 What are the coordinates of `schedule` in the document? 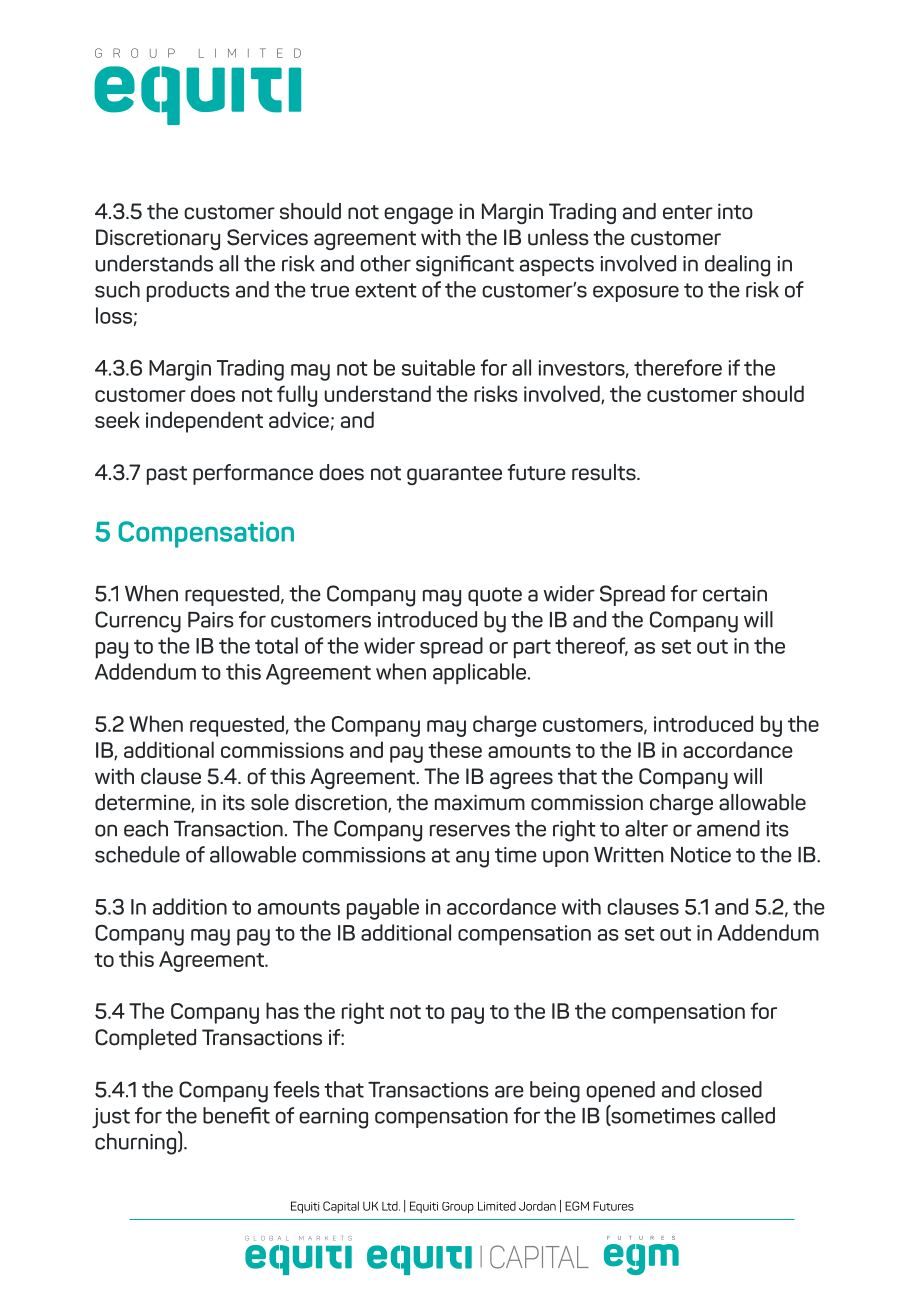 It's located at (137, 854).
